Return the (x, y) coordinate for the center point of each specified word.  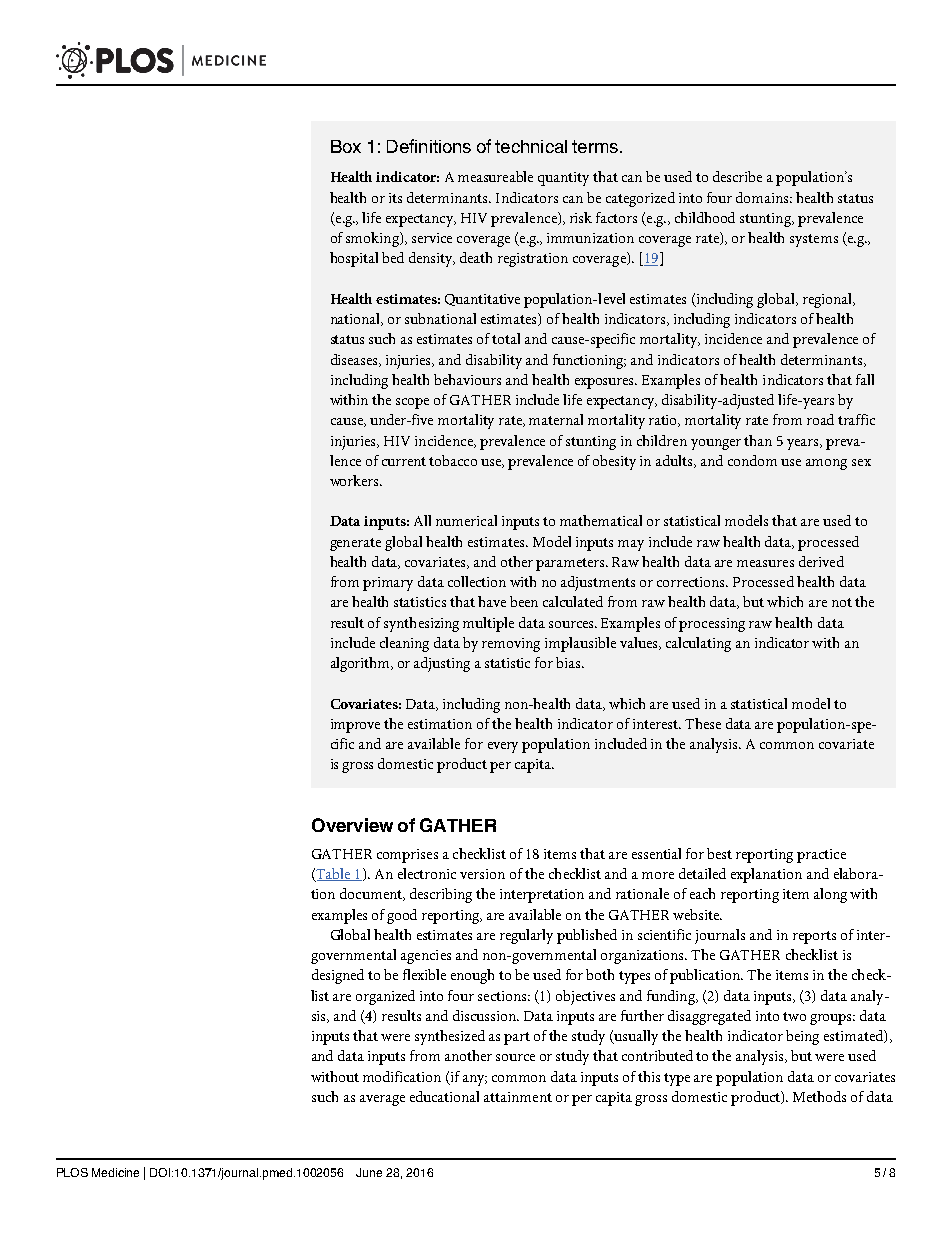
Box (346, 146)
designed (338, 976)
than (758, 440)
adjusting (442, 664)
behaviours (467, 379)
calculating (698, 644)
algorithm (362, 664)
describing (441, 895)
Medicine (115, 1172)
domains (764, 197)
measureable (495, 176)
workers (355, 480)
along (830, 895)
